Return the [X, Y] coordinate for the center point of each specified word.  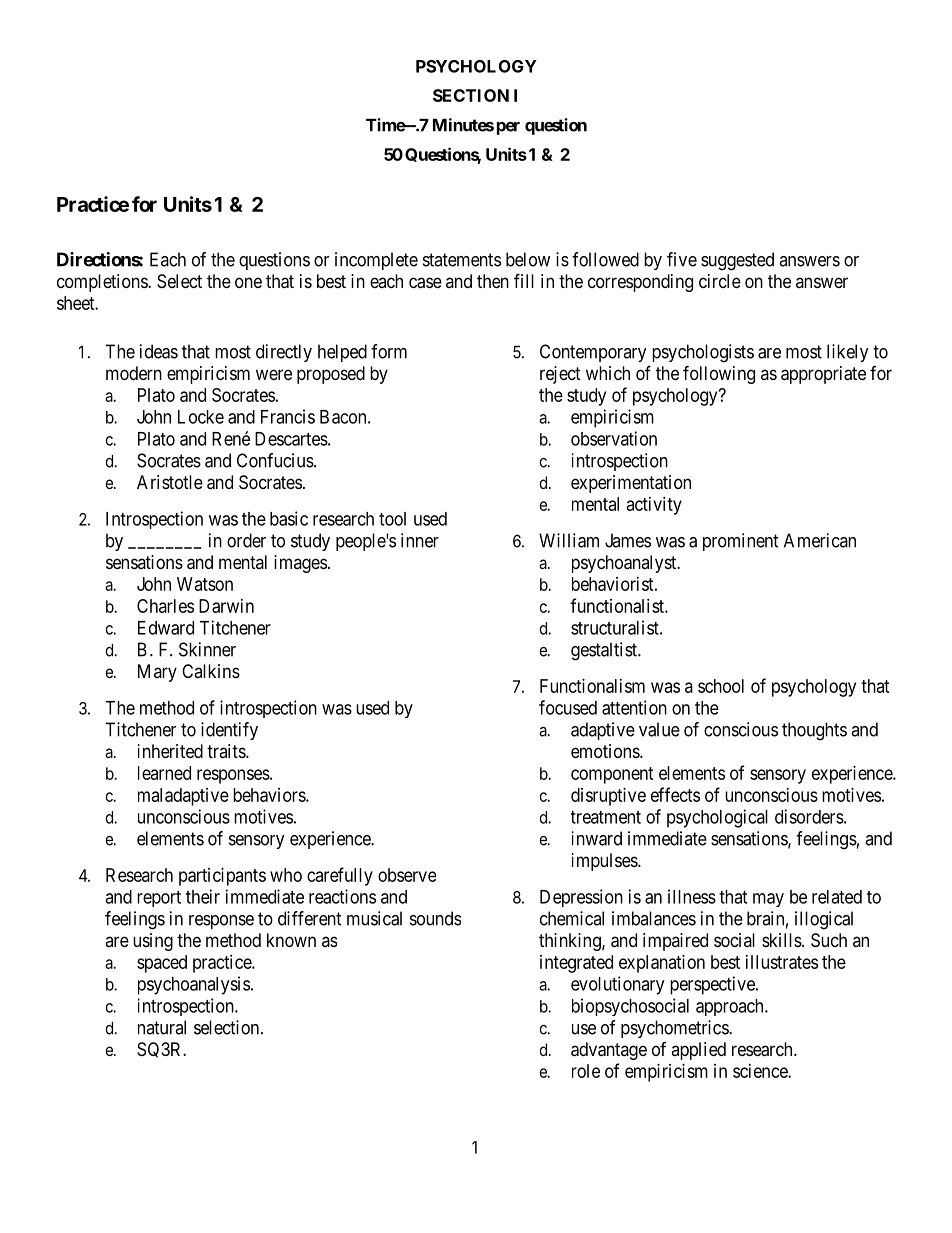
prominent [741, 542]
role [586, 1071]
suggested [737, 261]
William [569, 540]
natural [162, 1027]
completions [103, 283]
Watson [205, 584]
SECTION [471, 95]
